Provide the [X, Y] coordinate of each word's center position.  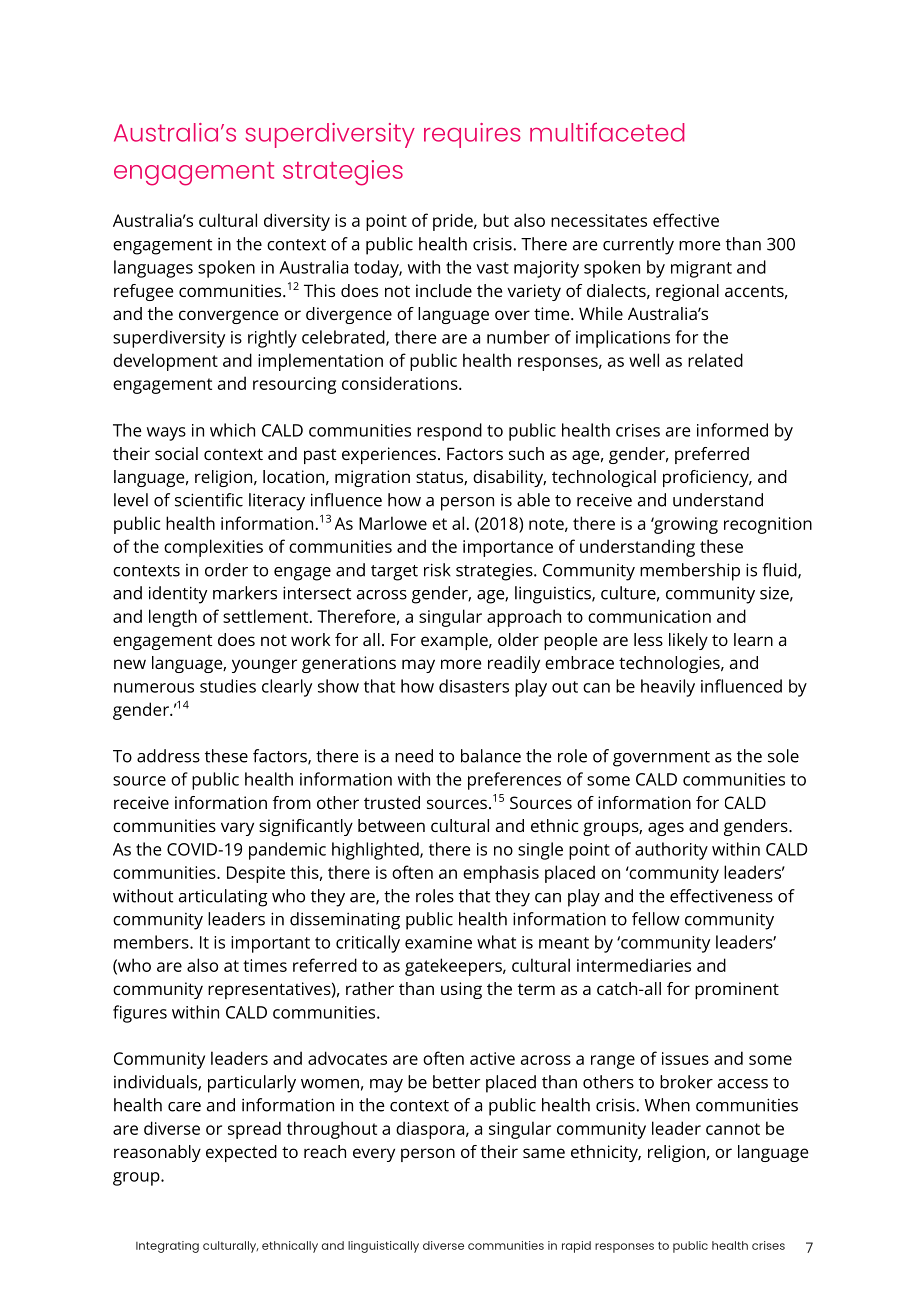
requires [472, 135]
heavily [668, 688]
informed [732, 430]
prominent [737, 990]
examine [438, 942]
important [270, 944]
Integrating [167, 1247]
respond [449, 432]
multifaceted [607, 132]
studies [228, 686]
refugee [143, 292]
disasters [474, 686]
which [232, 430]
